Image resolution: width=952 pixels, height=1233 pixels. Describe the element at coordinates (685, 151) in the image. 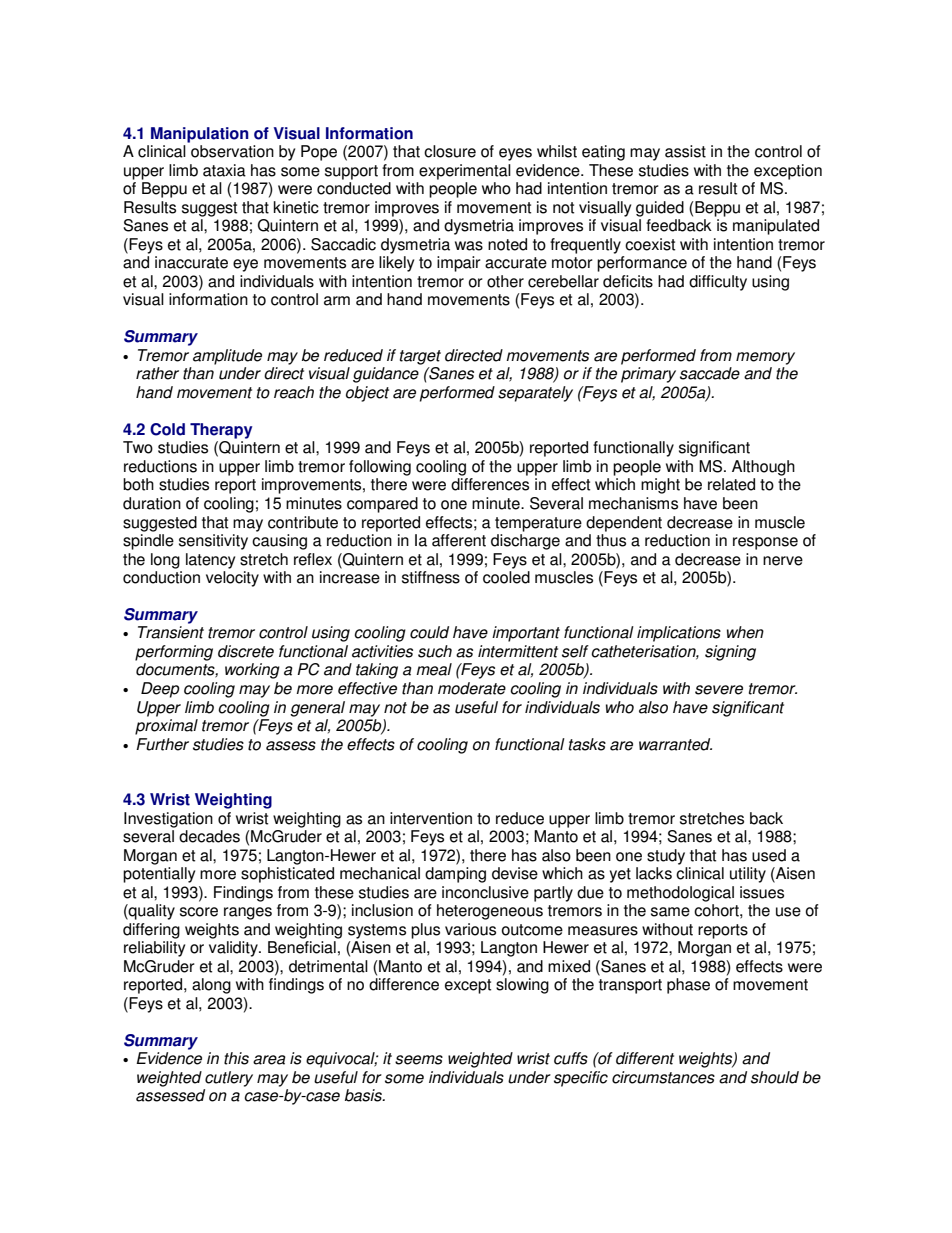

I see `assist` at that location.
